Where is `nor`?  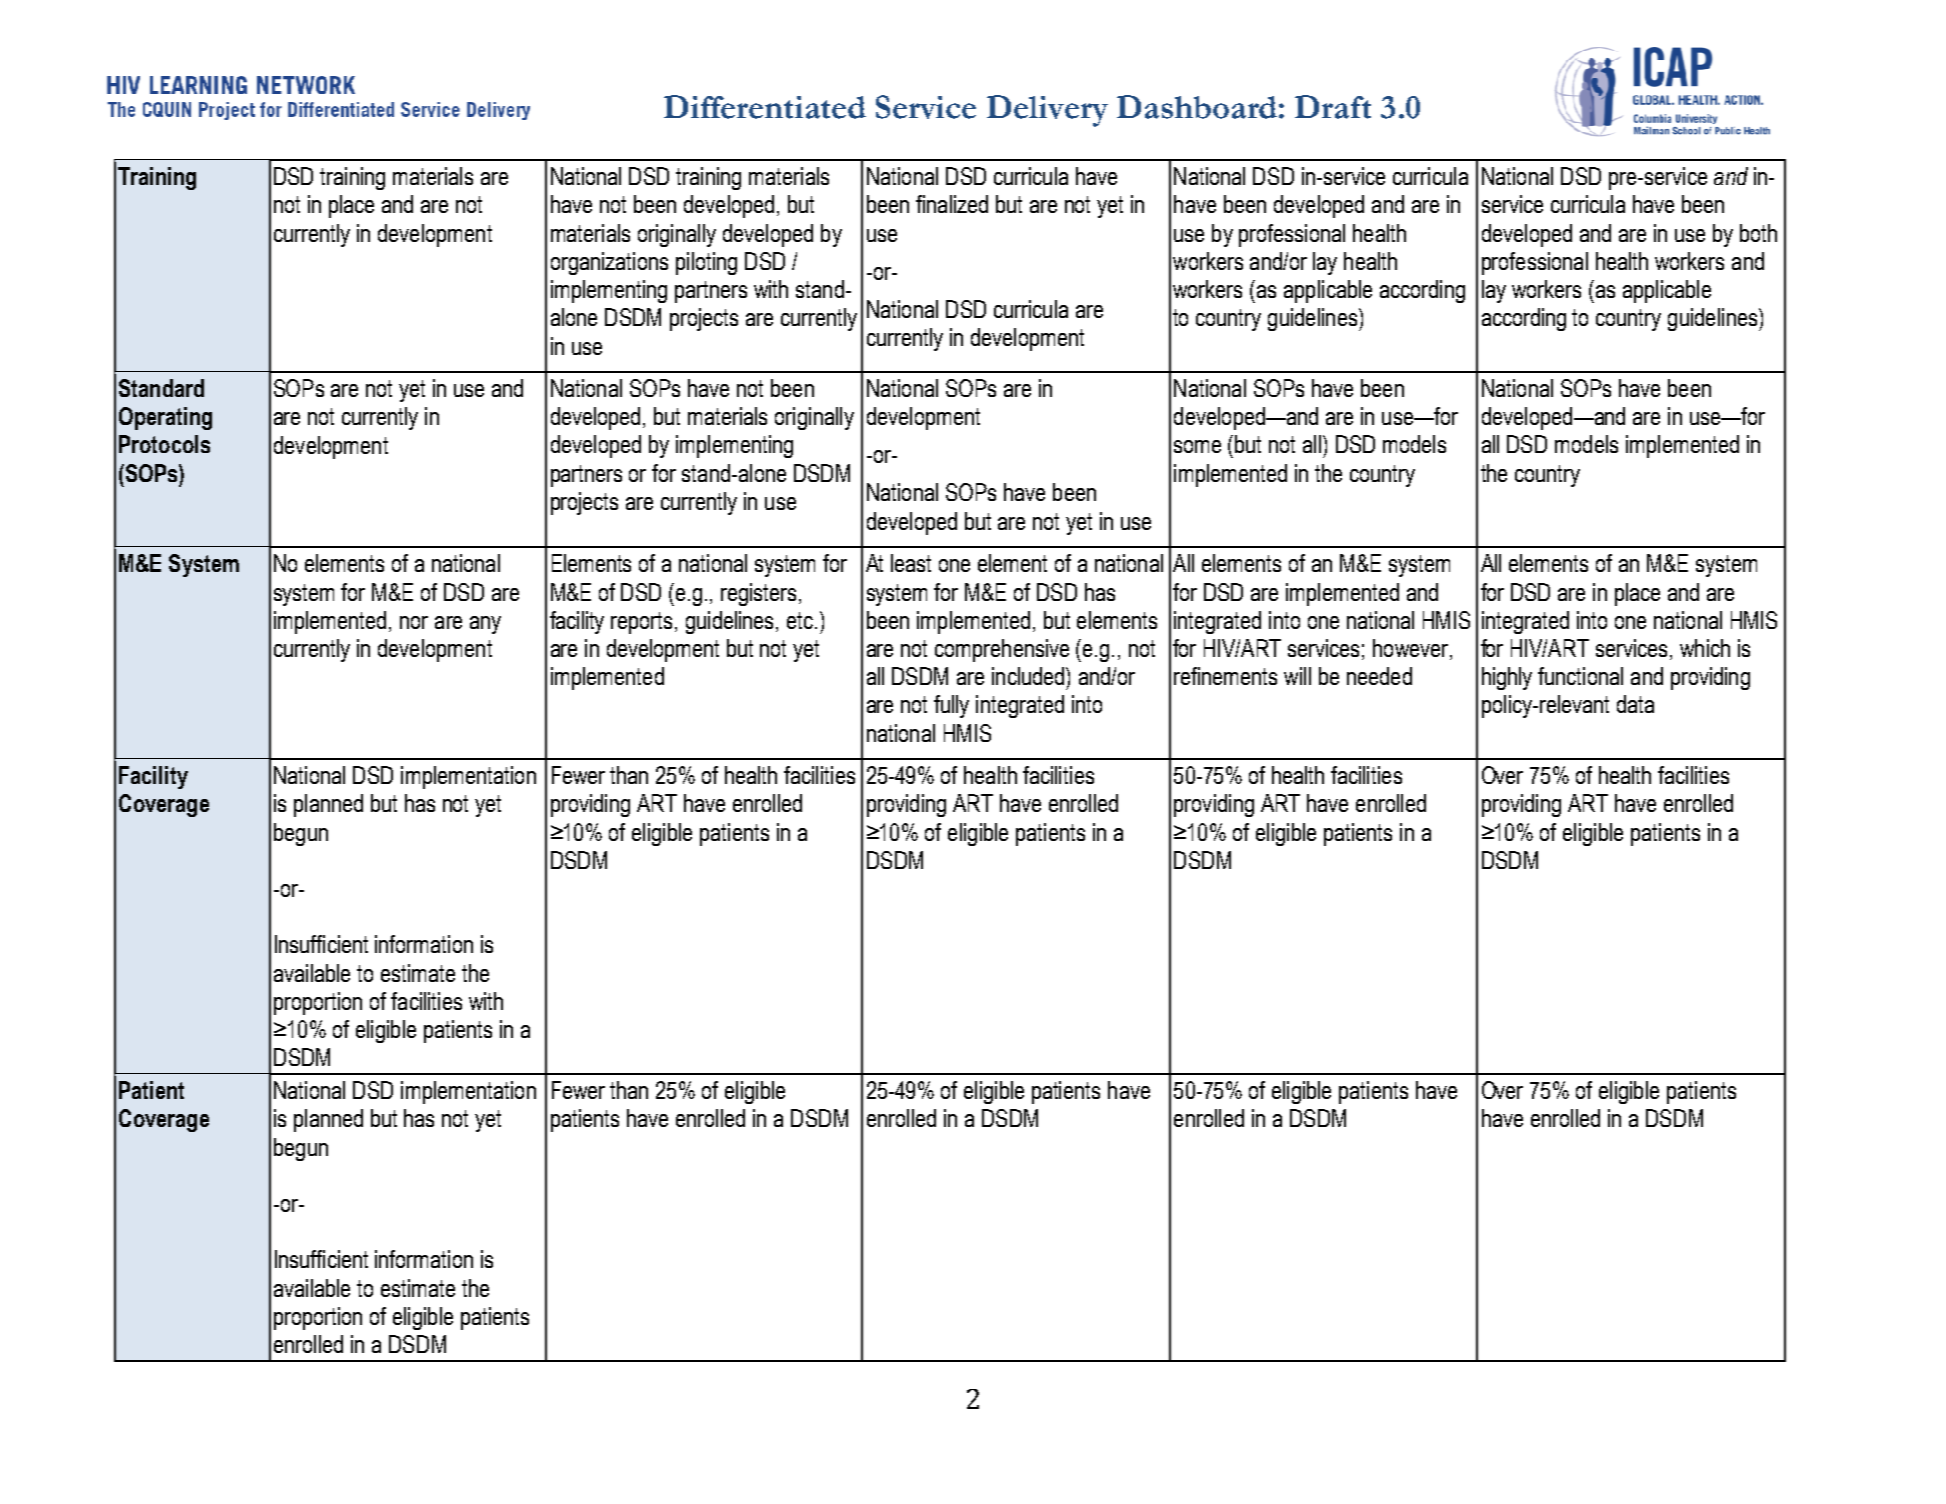
nor is located at coordinates (414, 622).
